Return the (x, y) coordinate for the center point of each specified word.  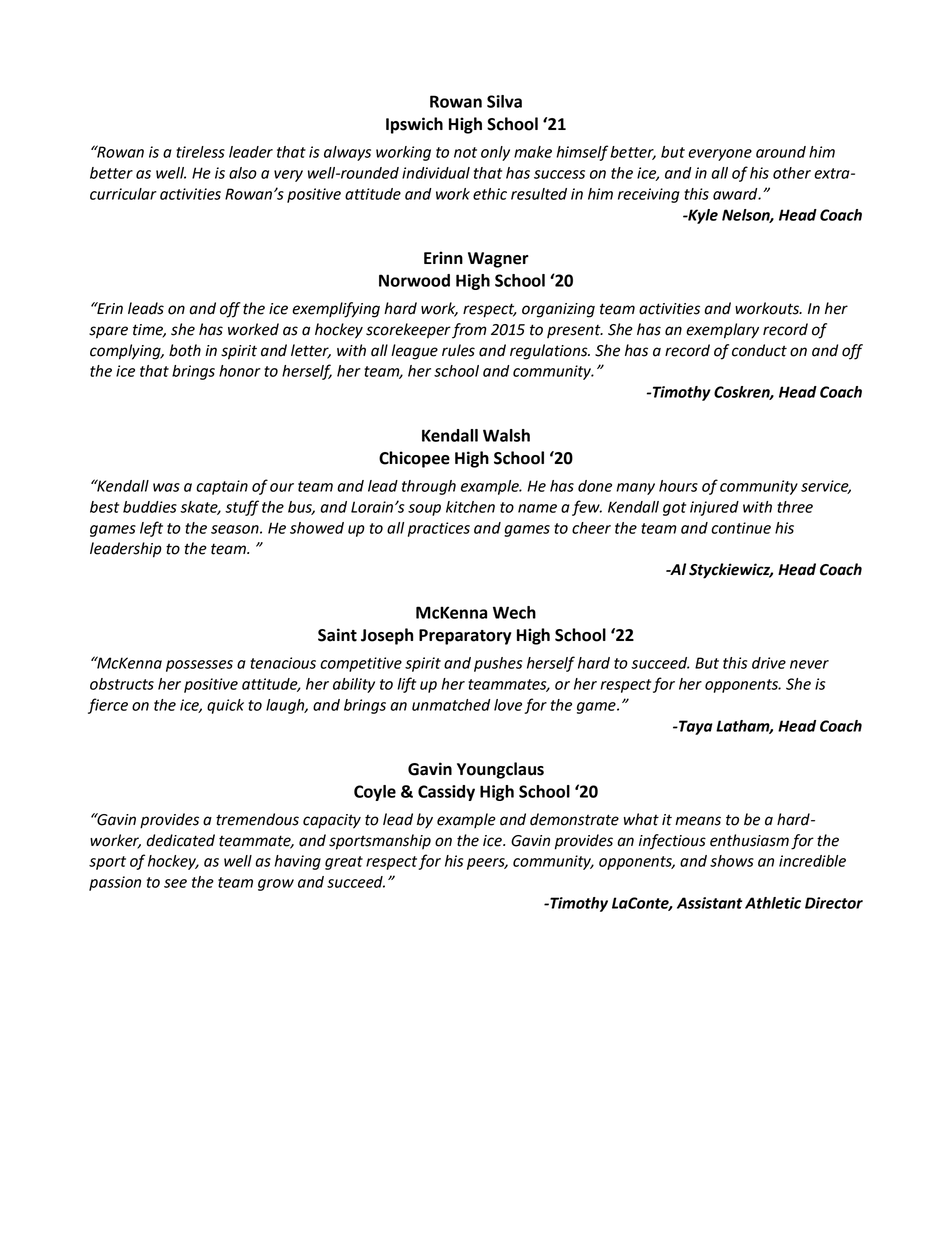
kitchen (470, 507)
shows (732, 861)
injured (714, 508)
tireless (200, 152)
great (344, 863)
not (465, 152)
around (781, 152)
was (166, 487)
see (175, 883)
